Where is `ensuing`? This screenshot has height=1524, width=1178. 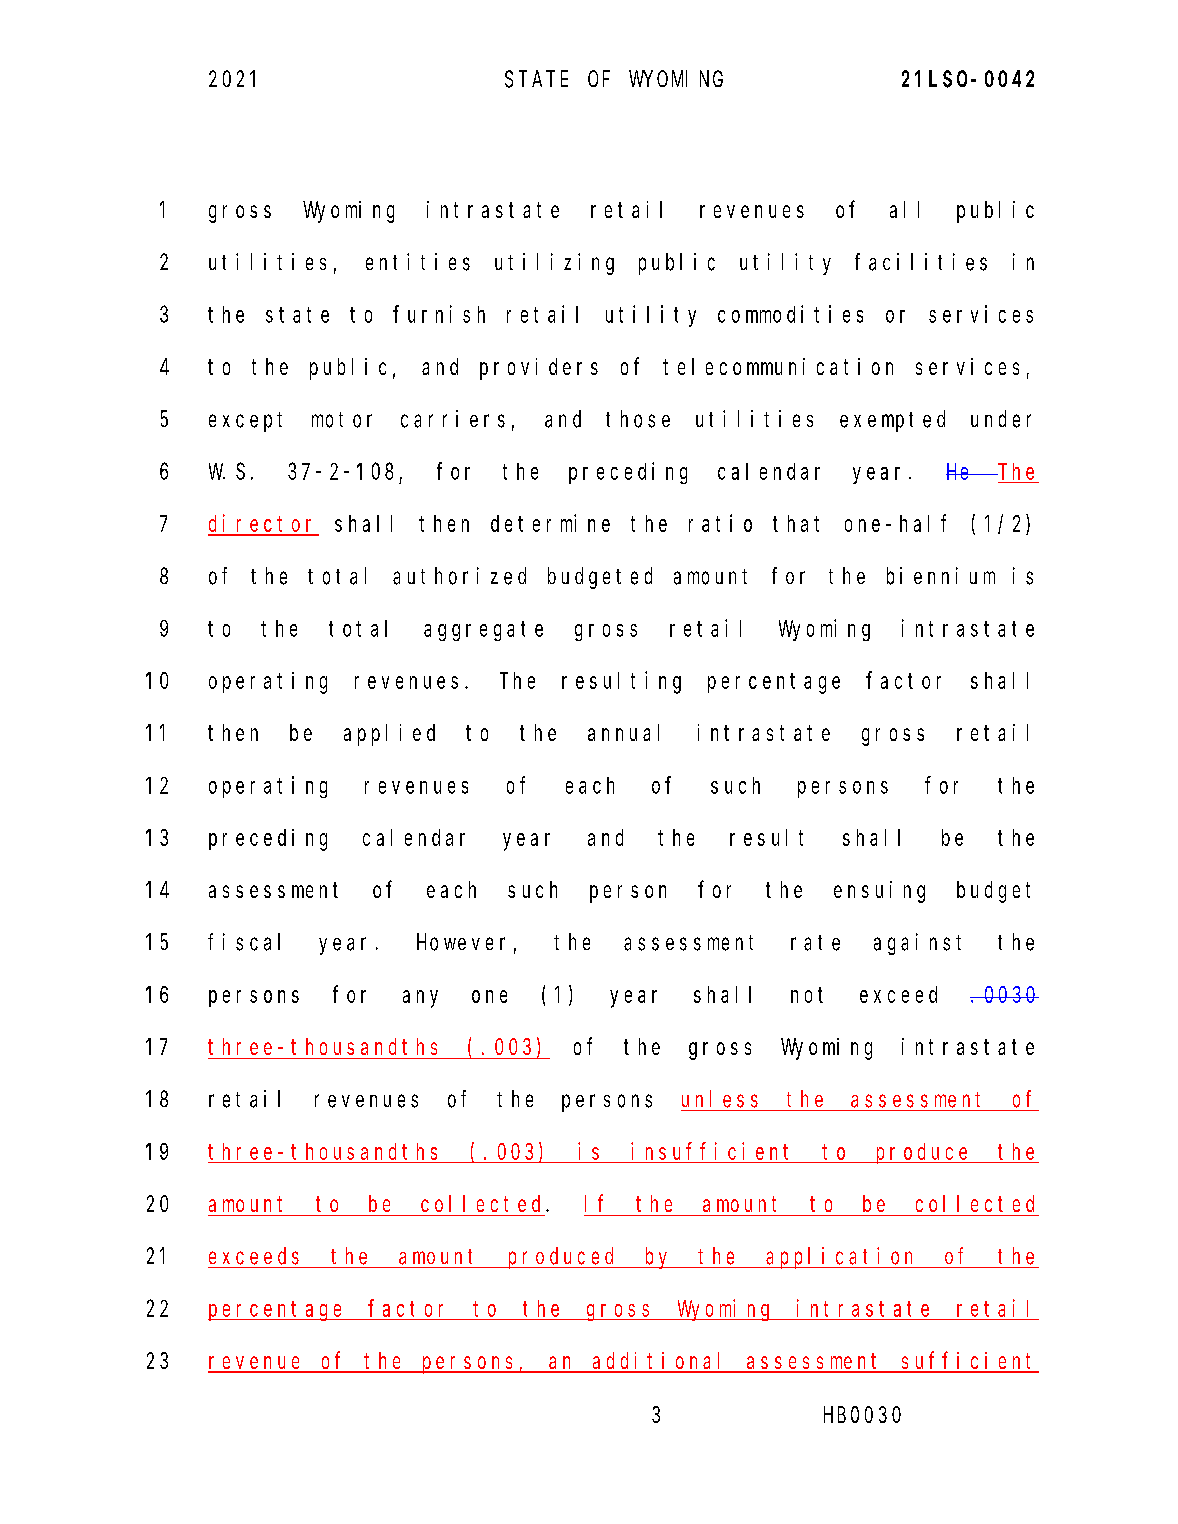 ensuing is located at coordinates (879, 892).
